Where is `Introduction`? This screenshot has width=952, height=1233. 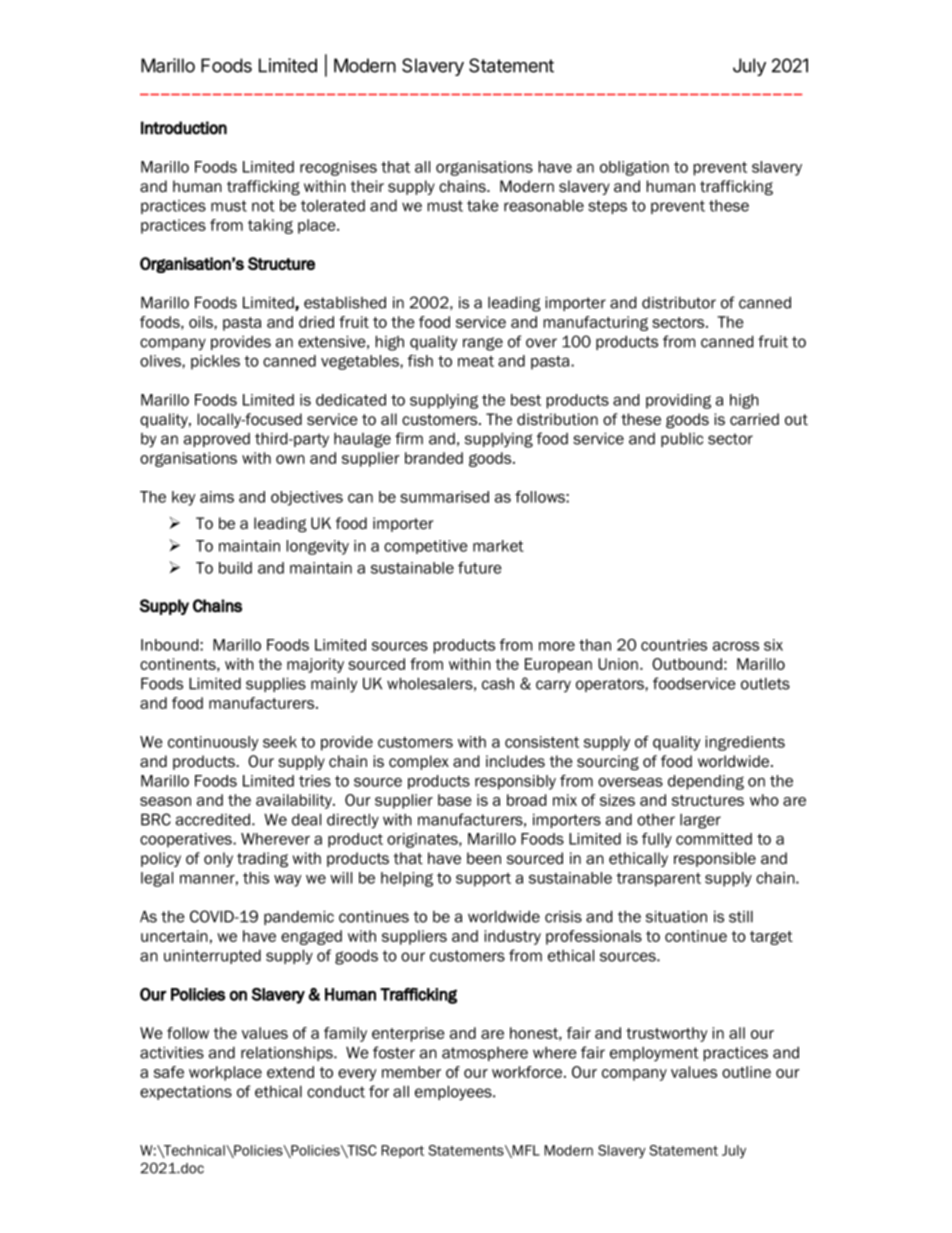 Introduction is located at coordinates (184, 128).
